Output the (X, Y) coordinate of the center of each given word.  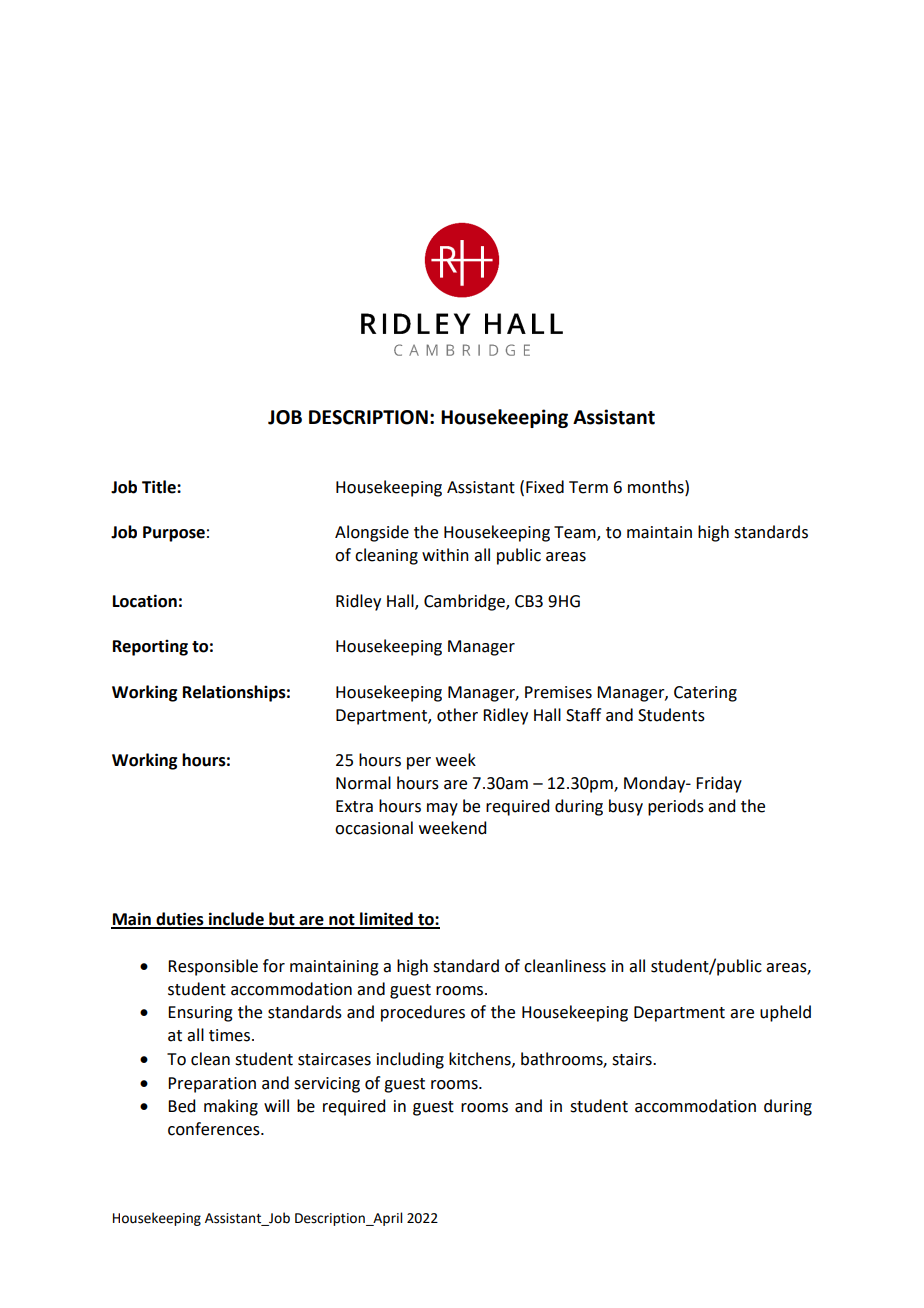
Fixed (545, 487)
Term (588, 487)
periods (676, 807)
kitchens (481, 1059)
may (442, 809)
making (231, 1107)
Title (160, 487)
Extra (354, 806)
